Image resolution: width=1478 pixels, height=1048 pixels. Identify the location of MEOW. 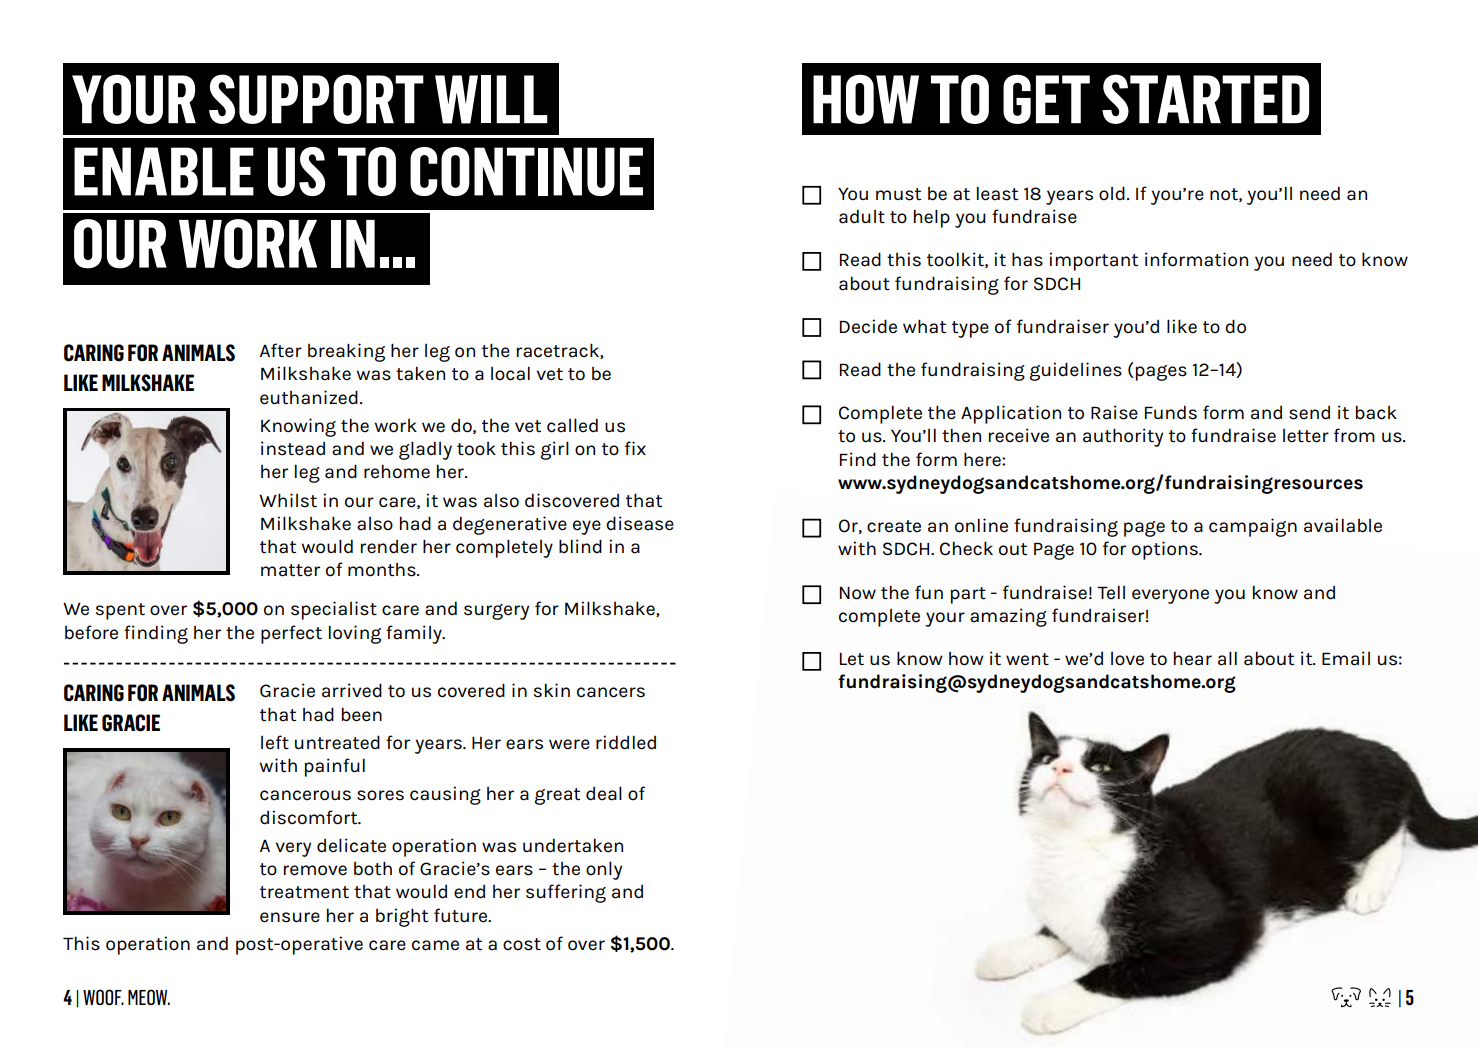
(149, 997).
